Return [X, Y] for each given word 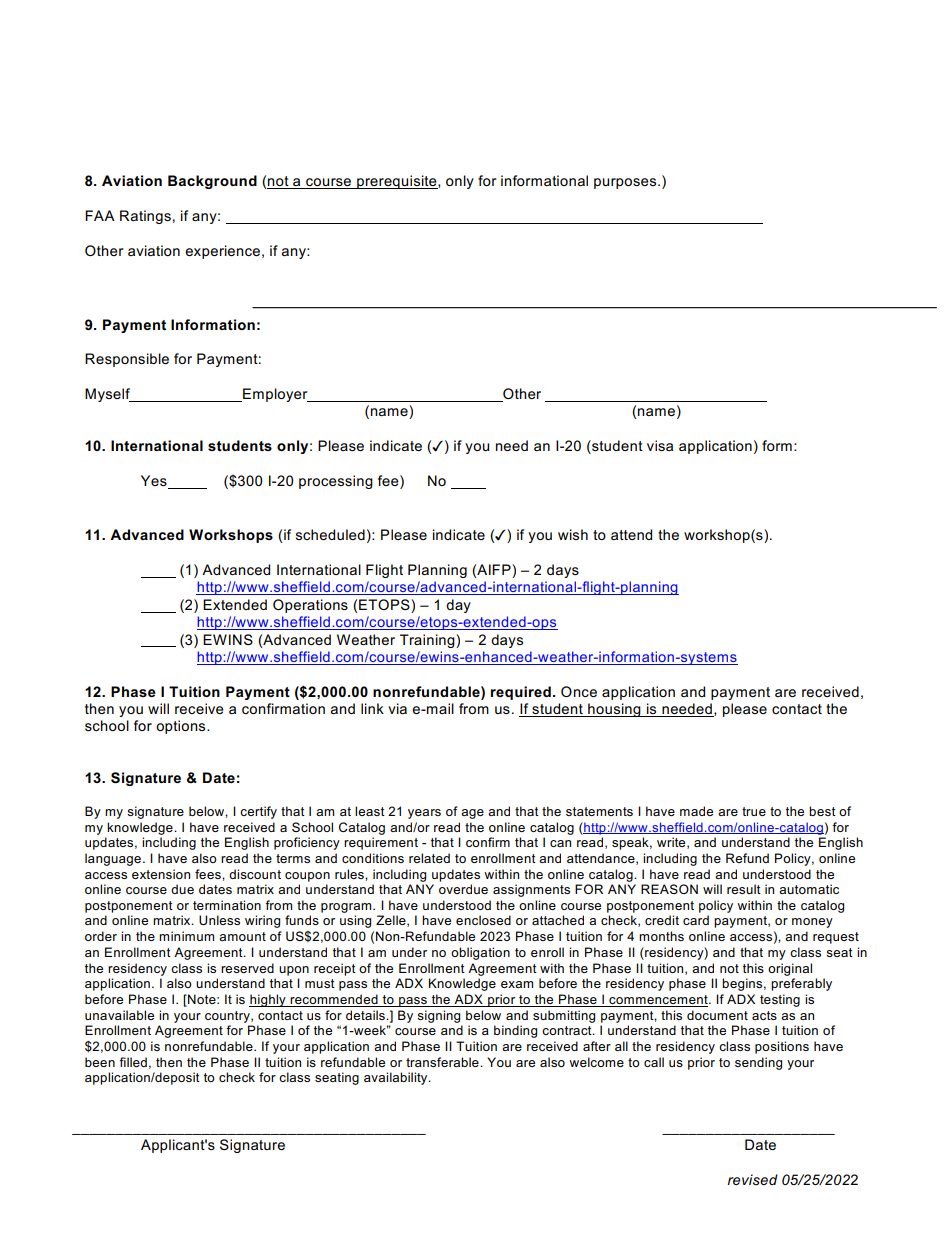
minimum [186, 936]
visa [660, 445]
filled [133, 1062]
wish [573, 534]
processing [336, 482]
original [790, 969]
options [182, 727]
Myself [108, 395]
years [424, 814]
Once [579, 691]
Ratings [145, 217]
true [754, 811]
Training [428, 641]
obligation [480, 953]
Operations [310, 606]
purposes [626, 183]
